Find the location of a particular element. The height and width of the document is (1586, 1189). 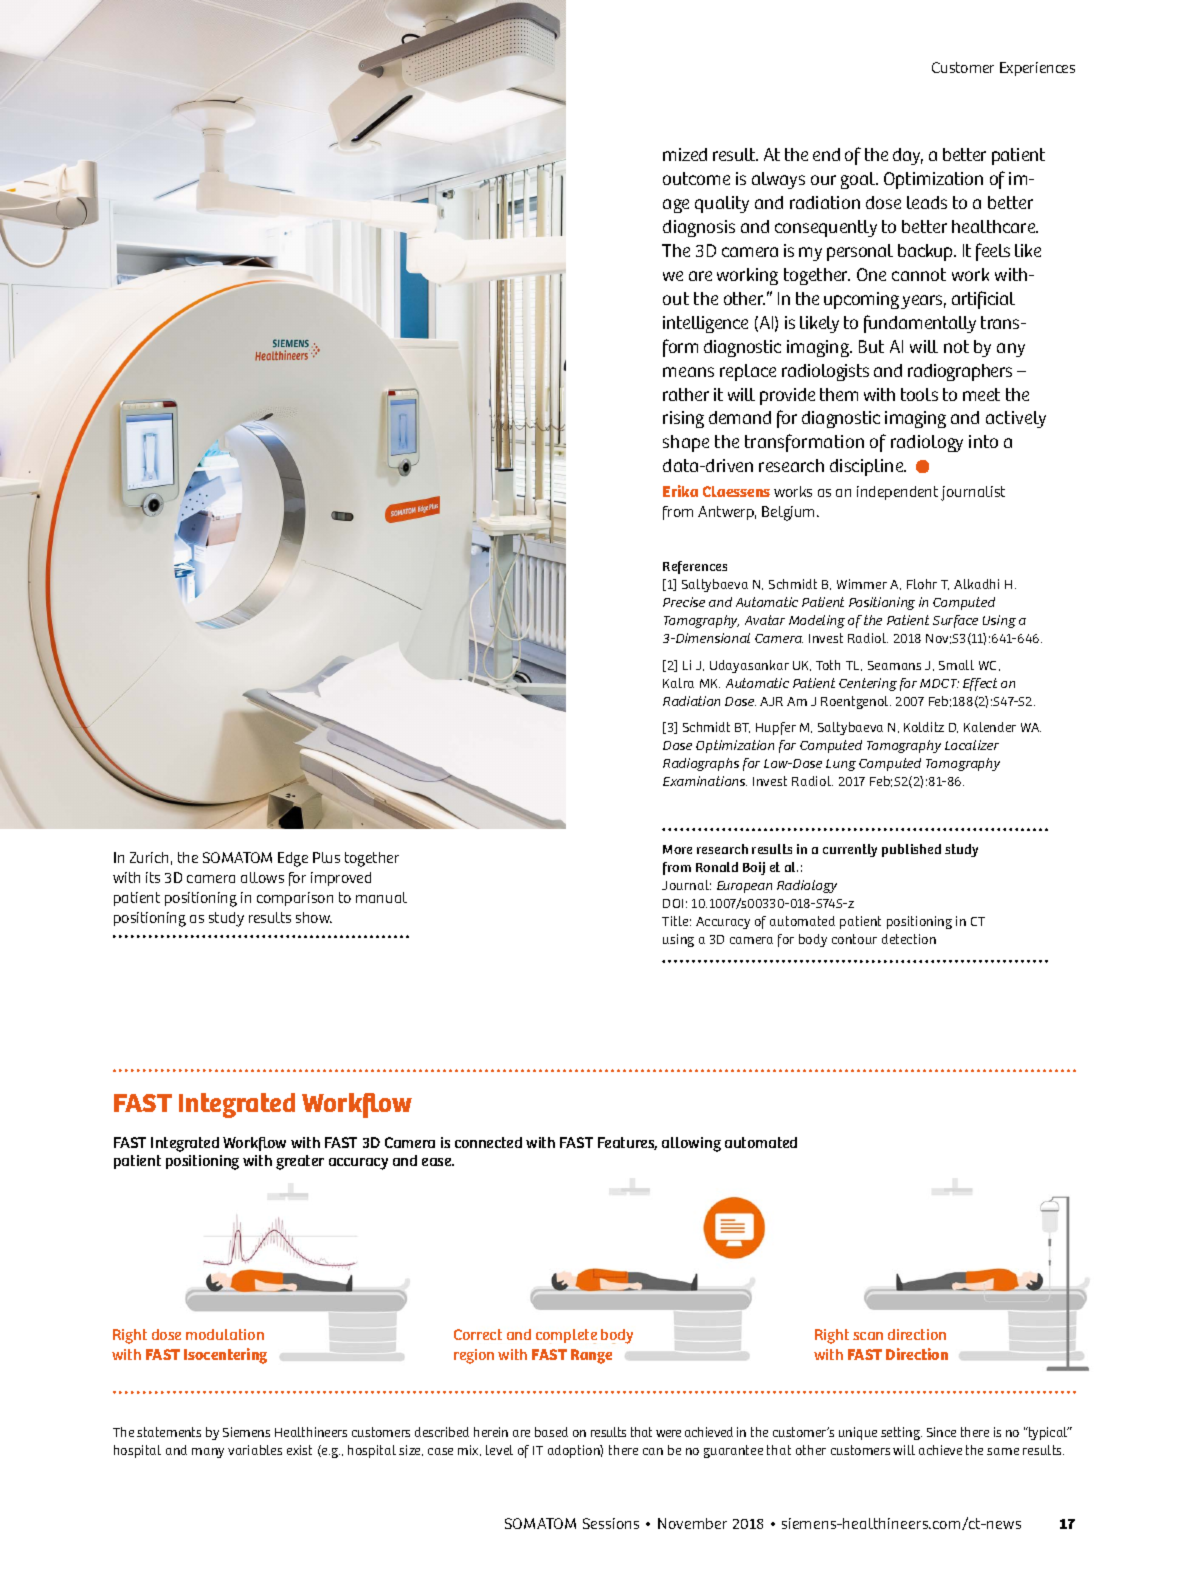

More is located at coordinates (677, 849).
